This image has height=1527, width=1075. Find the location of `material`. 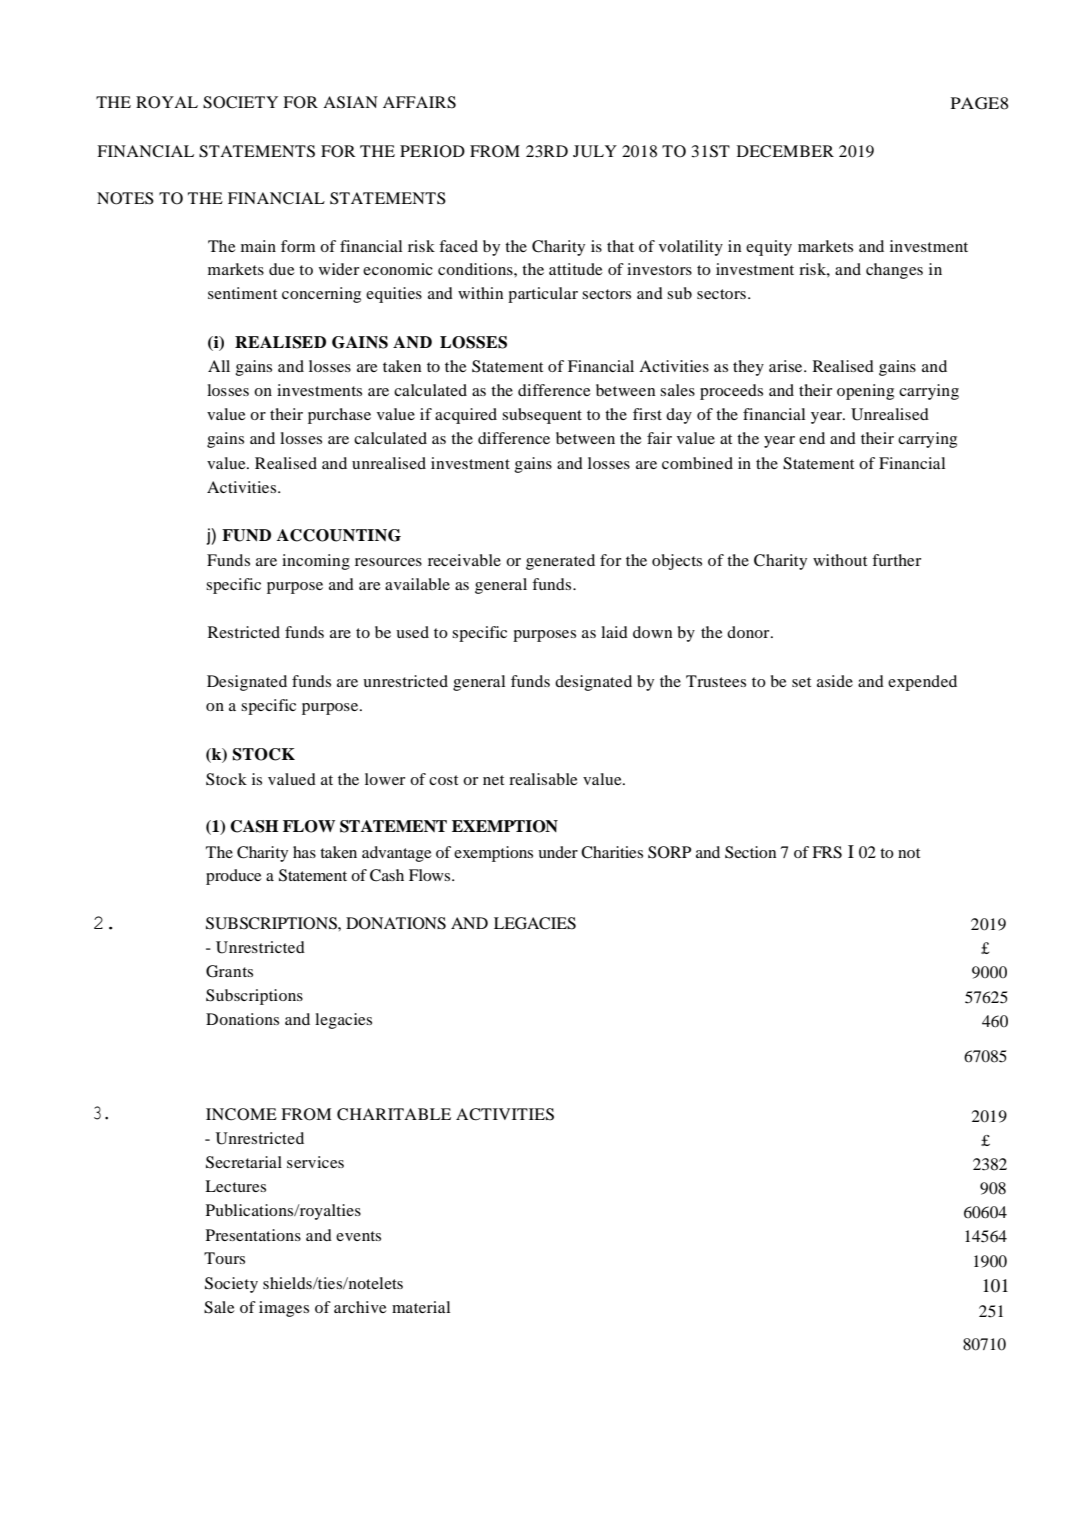

material is located at coordinates (421, 1307).
